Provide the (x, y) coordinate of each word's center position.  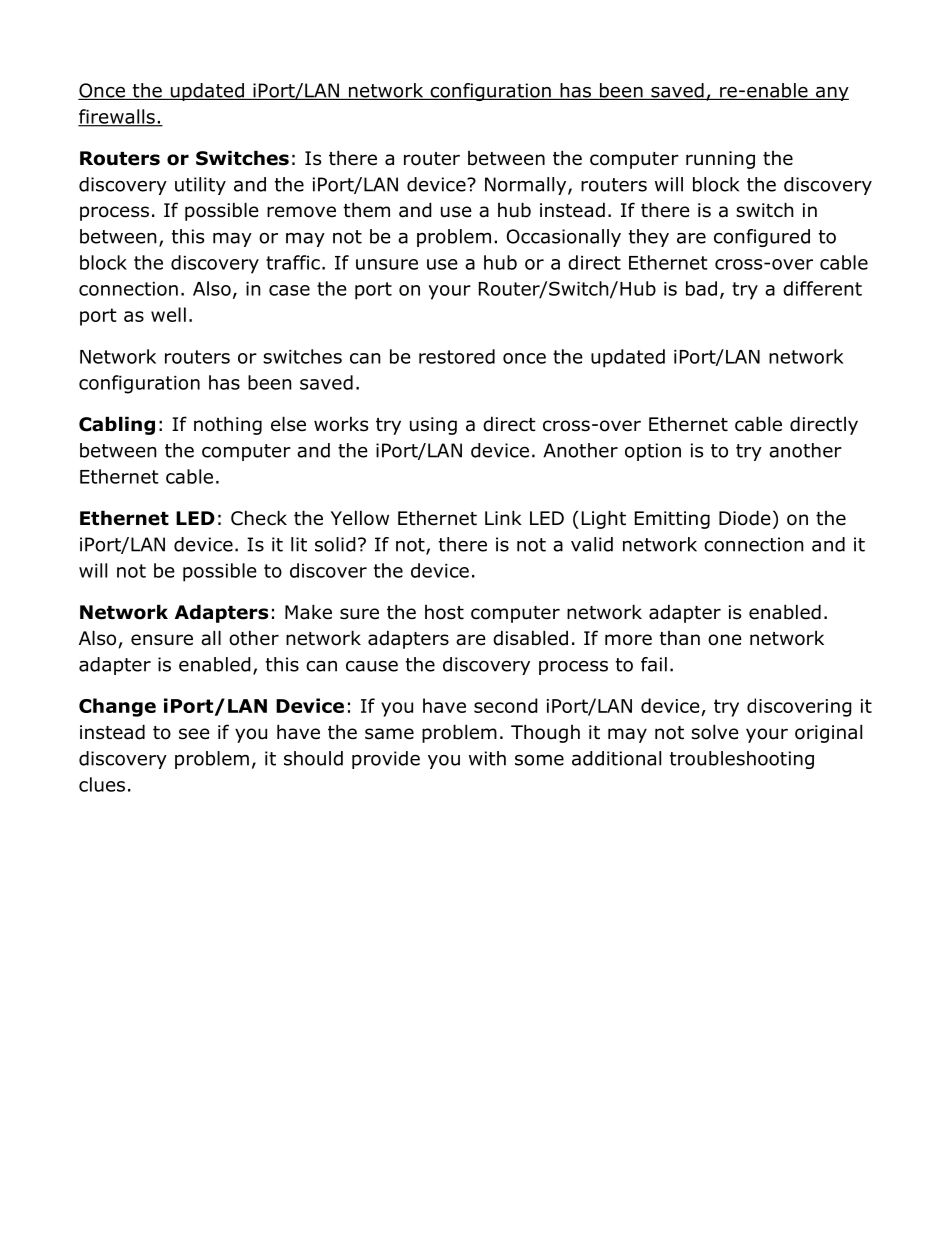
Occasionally (564, 238)
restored (457, 356)
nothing (228, 425)
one (725, 640)
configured (762, 238)
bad (701, 288)
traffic (293, 262)
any (831, 94)
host (444, 612)
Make (308, 612)
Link (503, 517)
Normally (527, 186)
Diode (745, 518)
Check (259, 518)
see (194, 734)
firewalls (117, 117)
